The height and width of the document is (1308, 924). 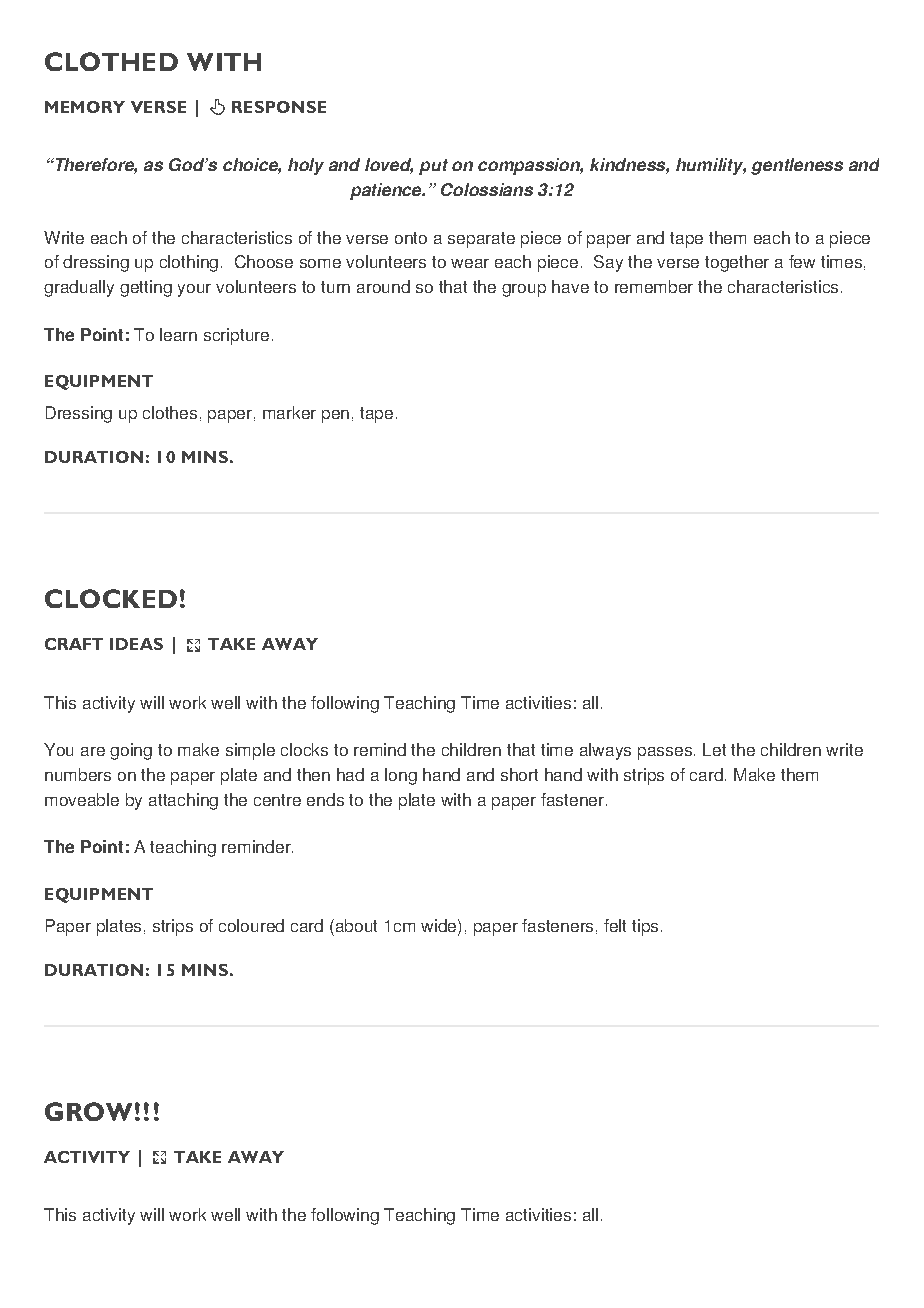 What do you see at coordinates (401, 776) in the document?
I see `long` at bounding box center [401, 776].
